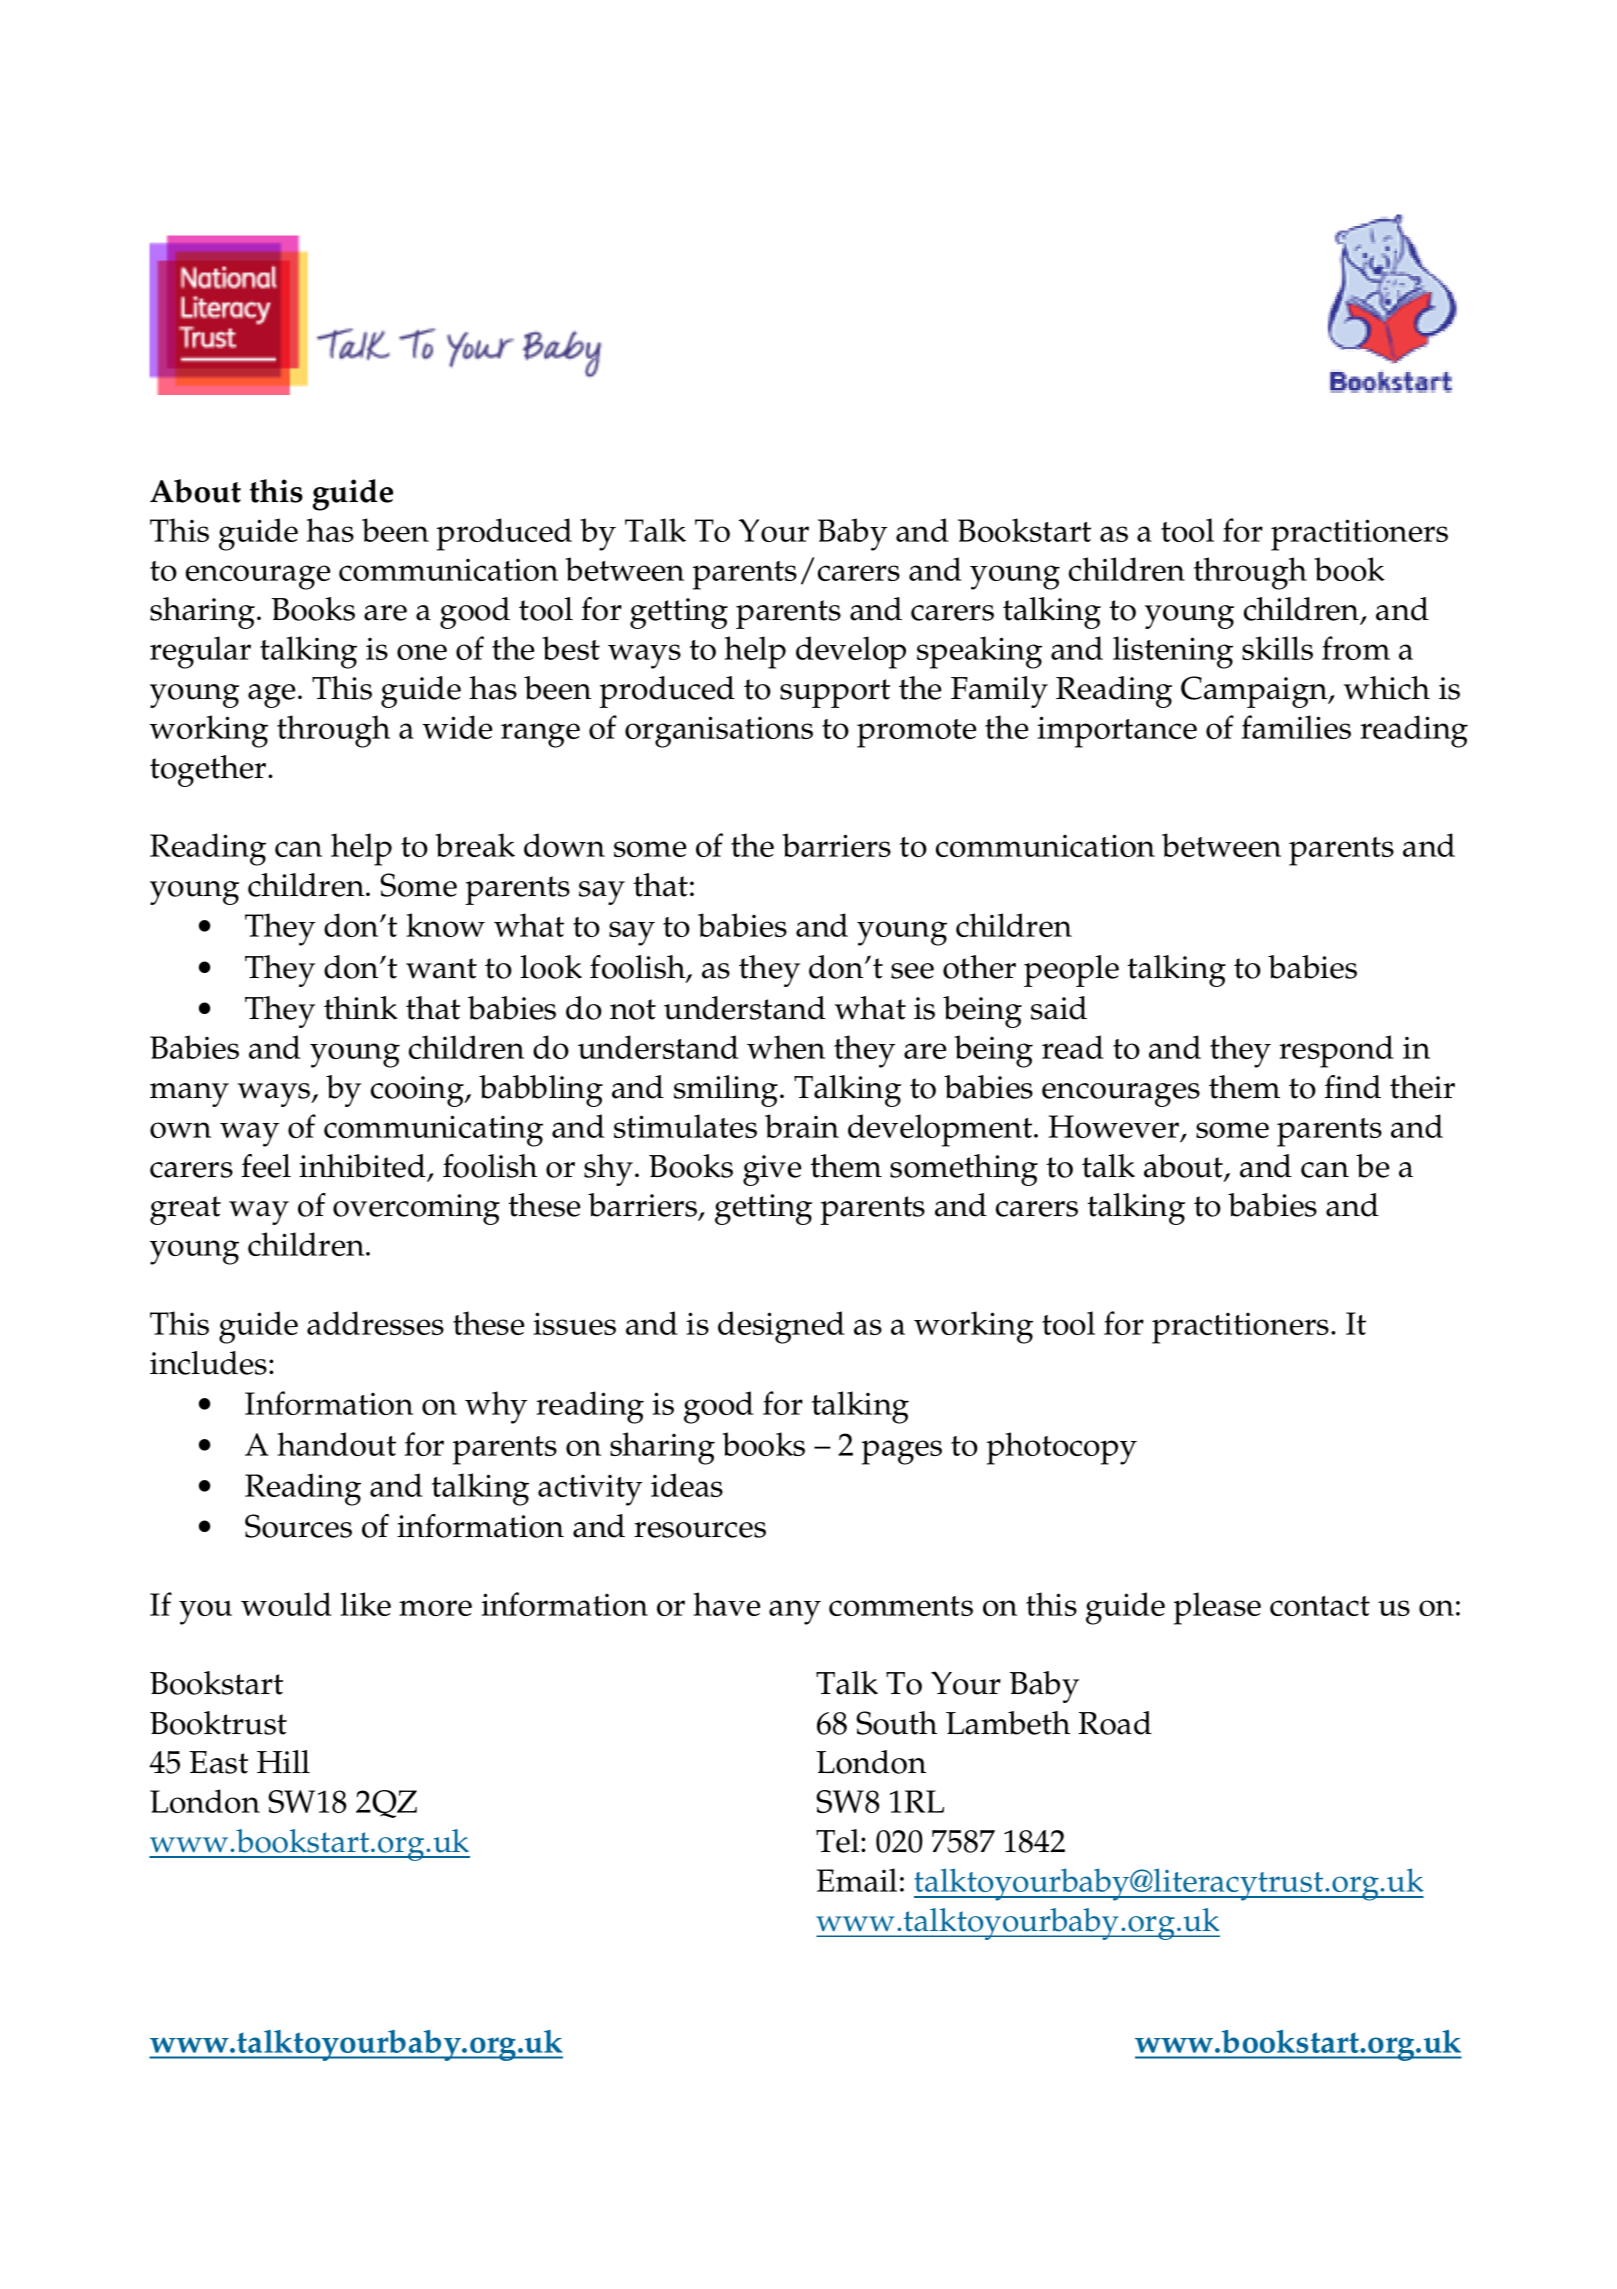 This screenshot has height=2289, width=1617. Describe the element at coordinates (1255, 692) in the screenshot. I see `Campaign` at that location.
